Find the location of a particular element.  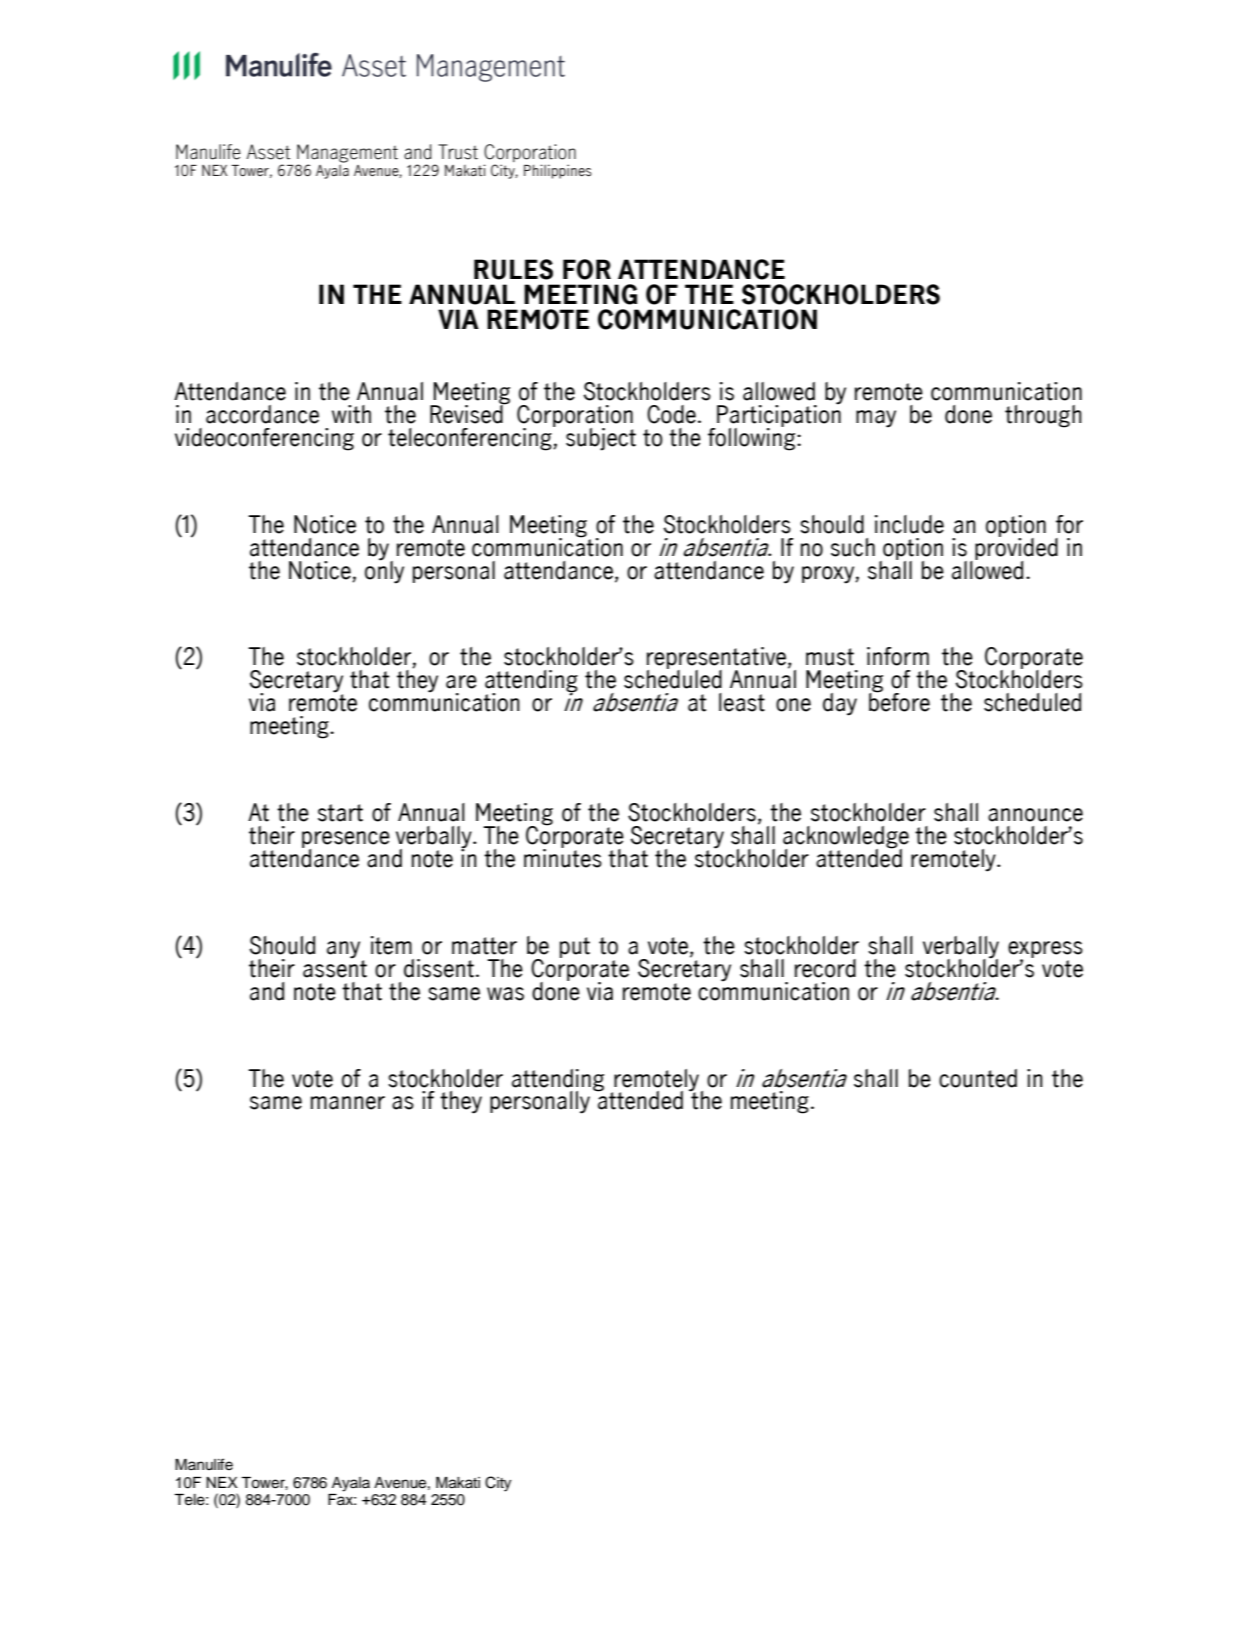

manner is located at coordinates (348, 1103).
